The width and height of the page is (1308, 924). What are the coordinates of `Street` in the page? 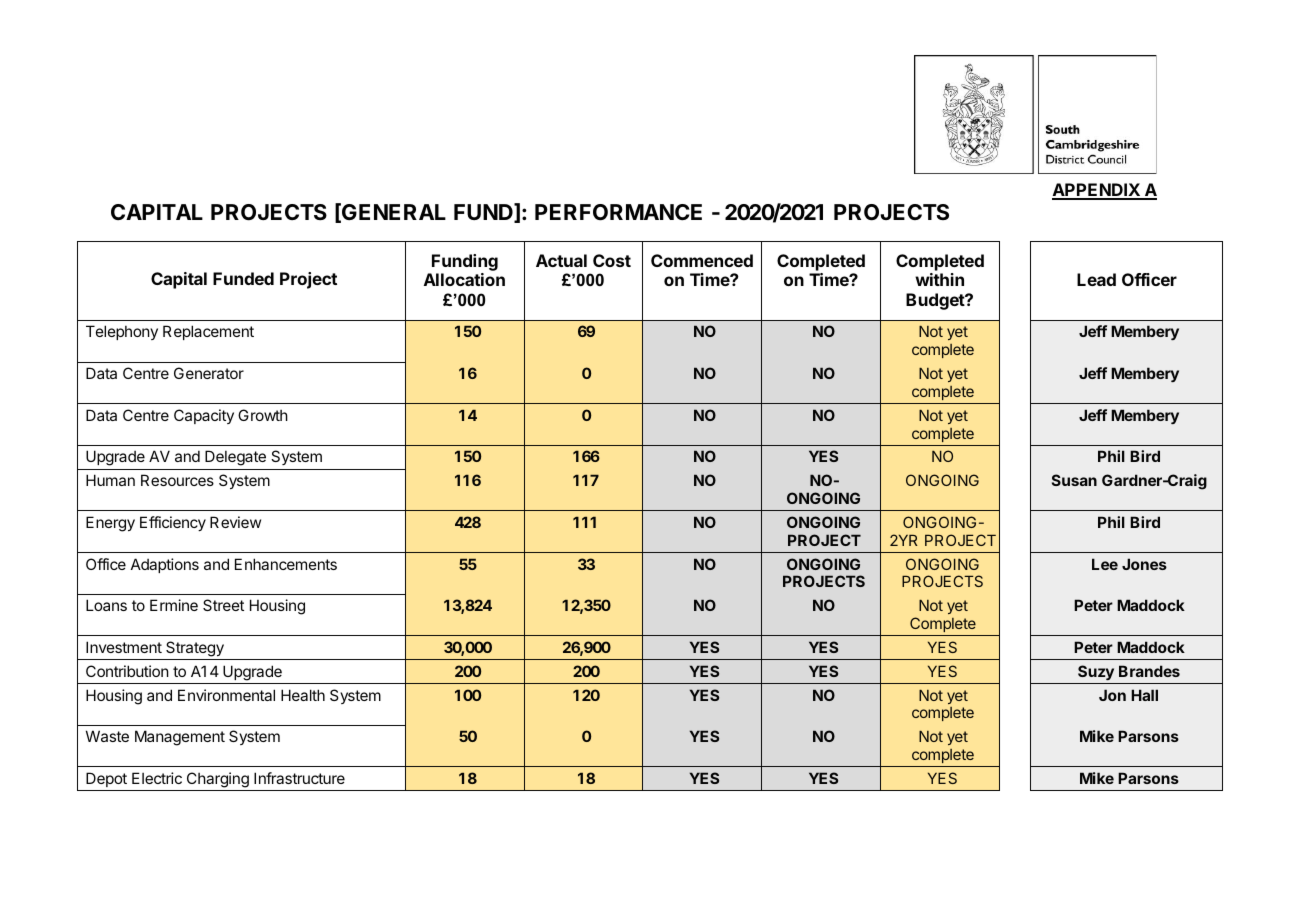 It's located at (223, 605).
